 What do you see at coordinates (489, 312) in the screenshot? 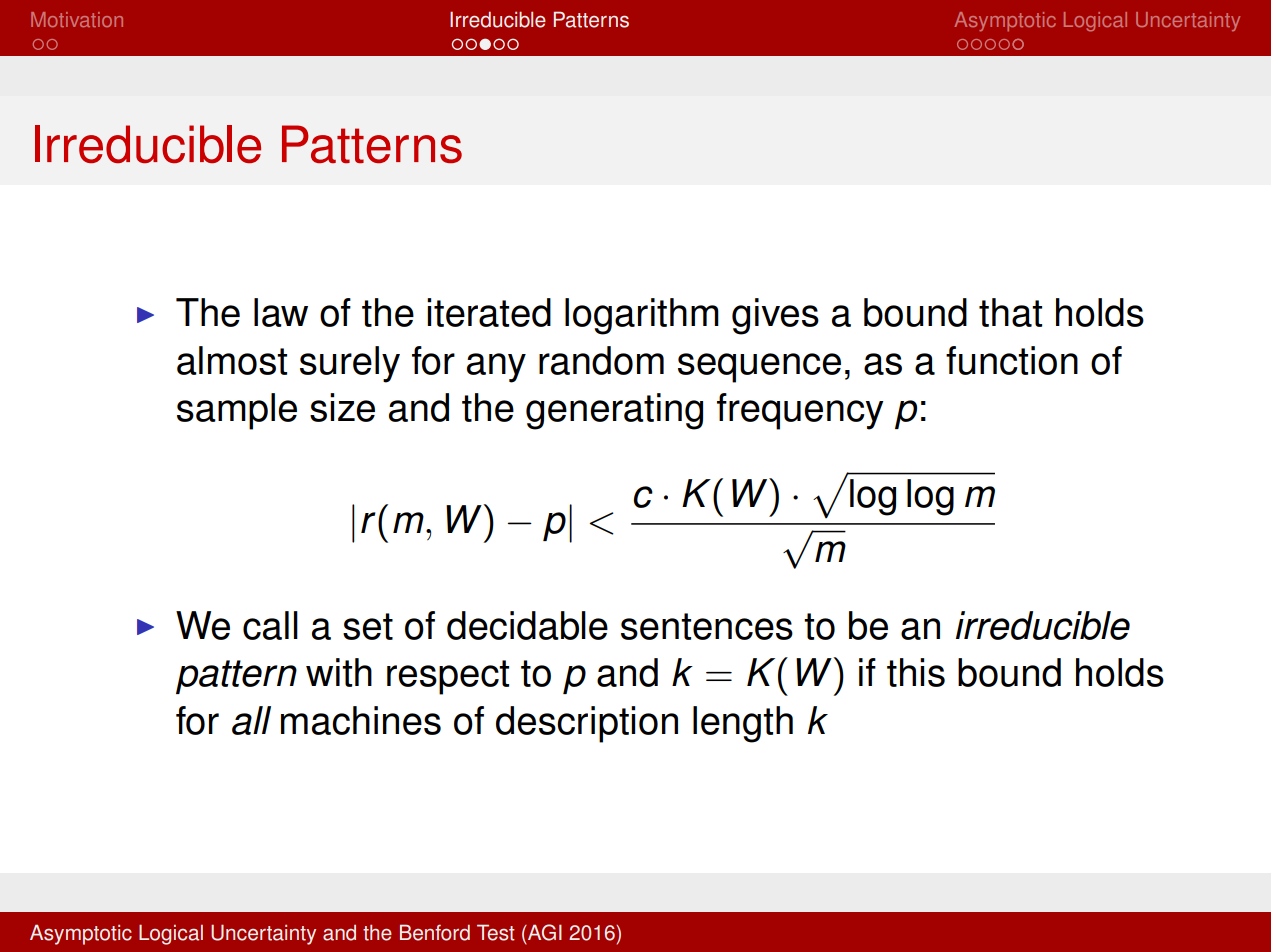
I see `iterated` at bounding box center [489, 312].
